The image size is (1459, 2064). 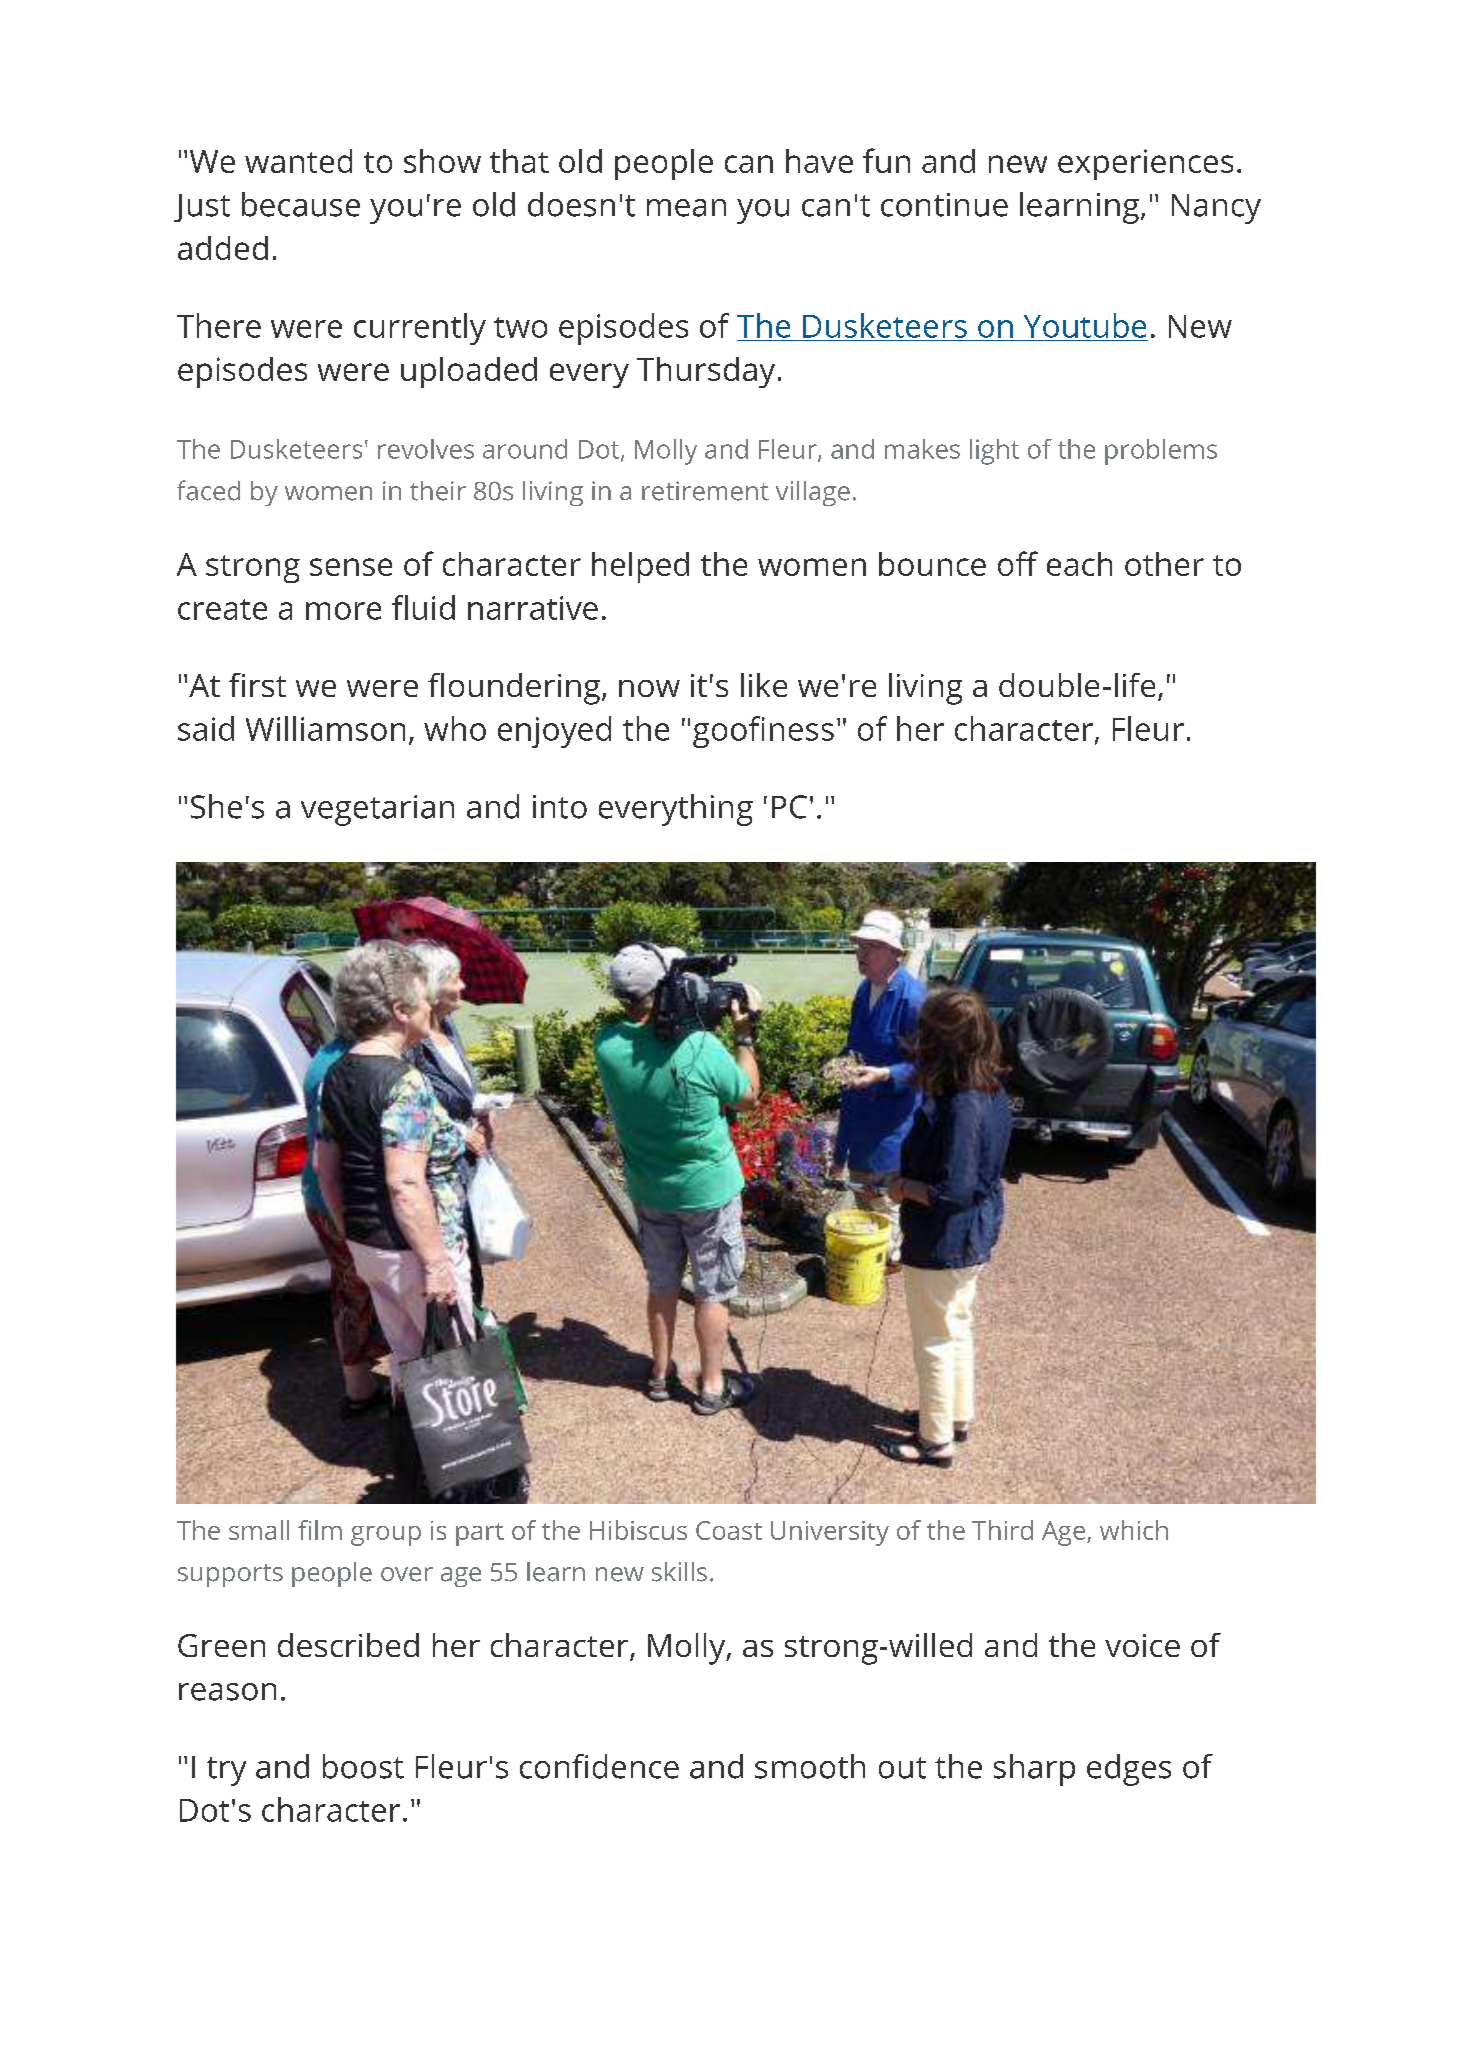 What do you see at coordinates (301, 204) in the document?
I see `because` at bounding box center [301, 204].
